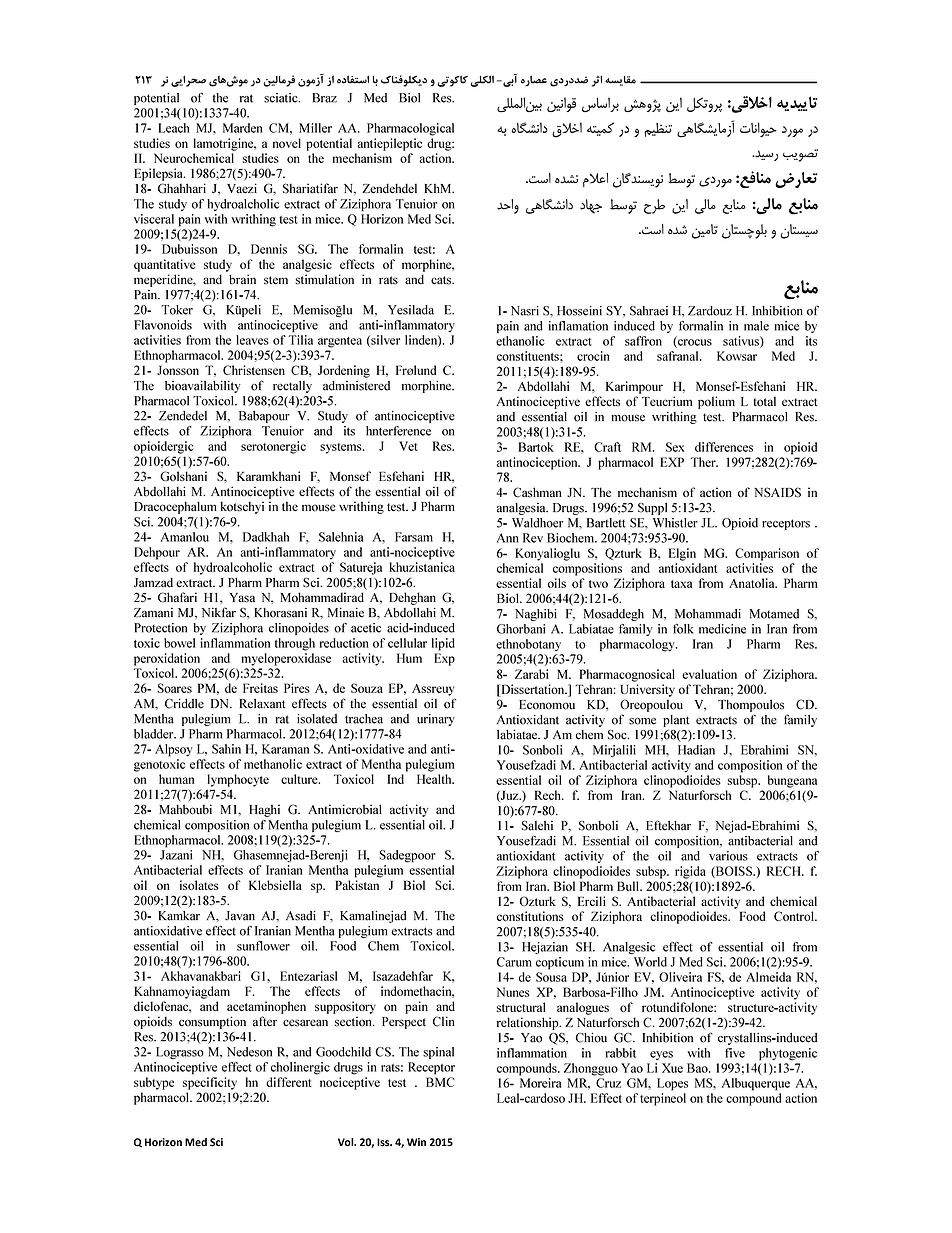  Describe the element at coordinates (722, 629) in the screenshot. I see `medicine` at that location.
